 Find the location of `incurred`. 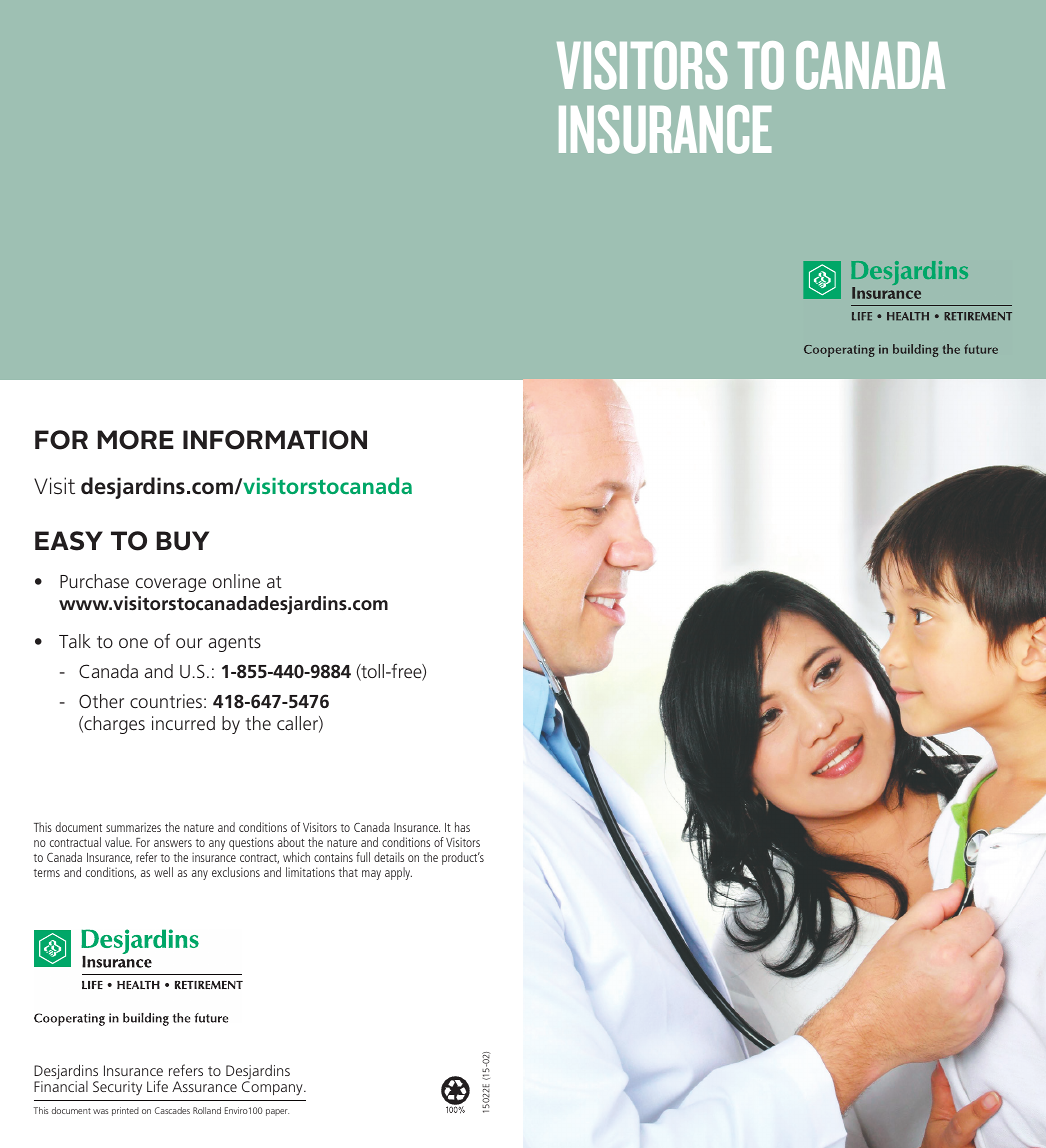

incurred is located at coordinates (183, 723).
